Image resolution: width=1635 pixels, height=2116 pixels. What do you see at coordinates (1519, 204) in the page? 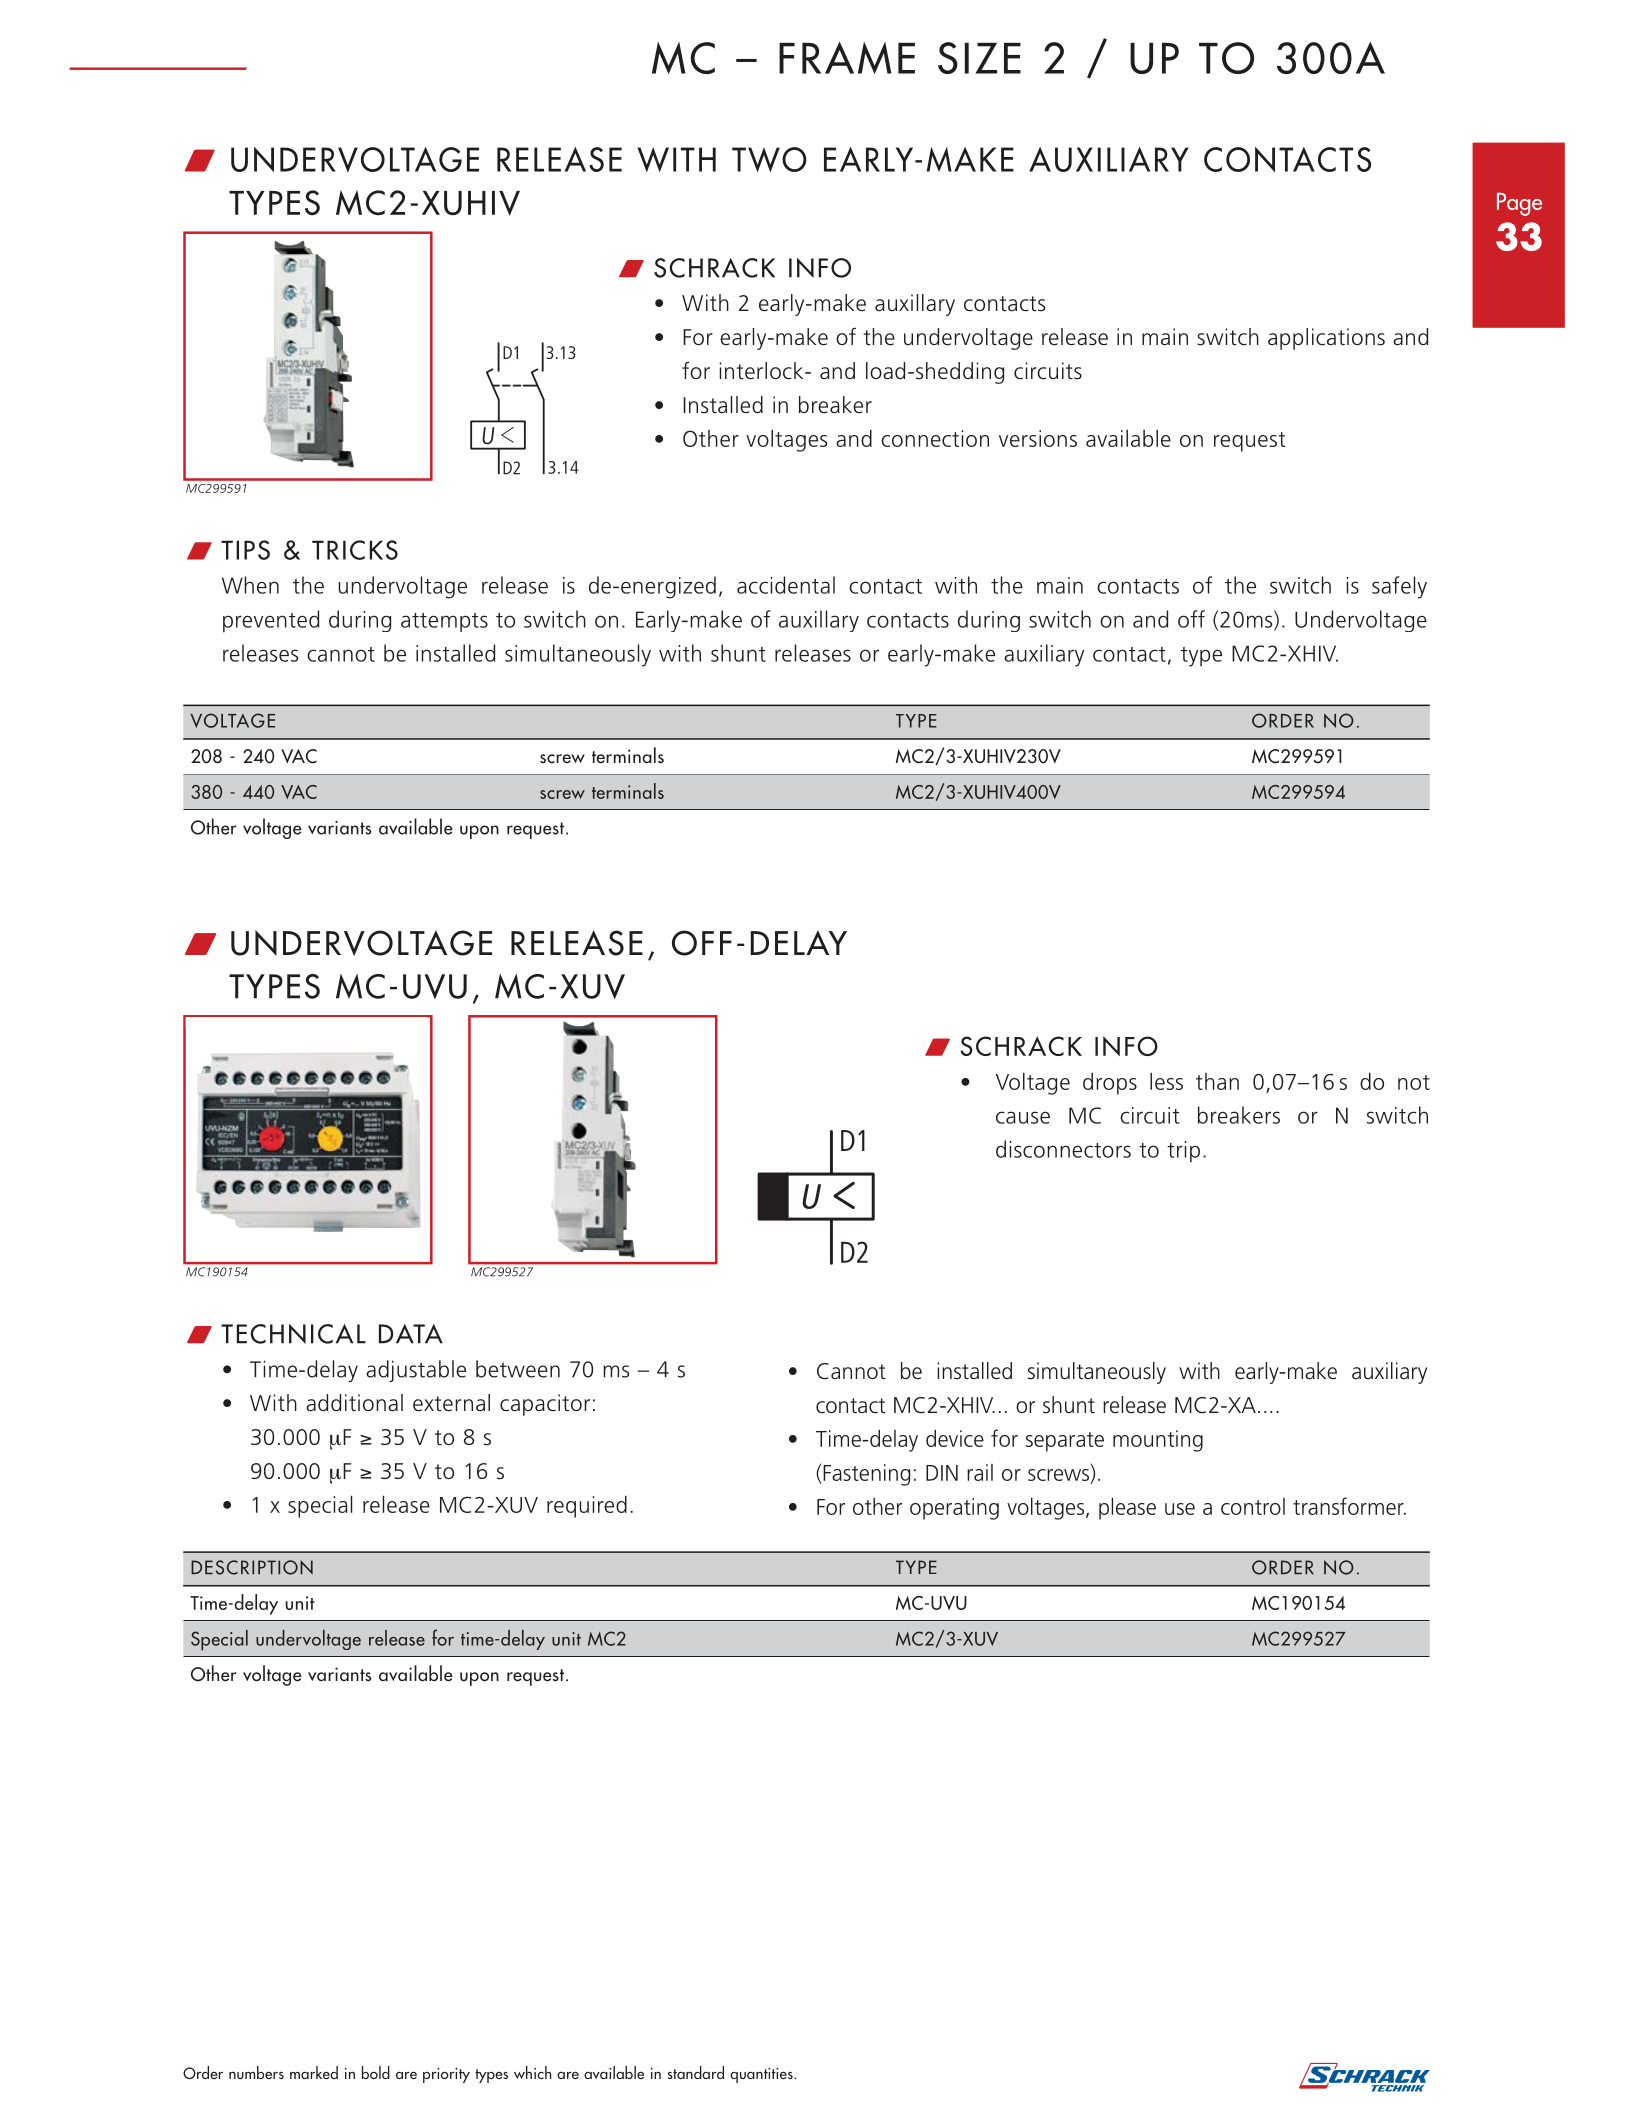
I see `Page` at bounding box center [1519, 204].
